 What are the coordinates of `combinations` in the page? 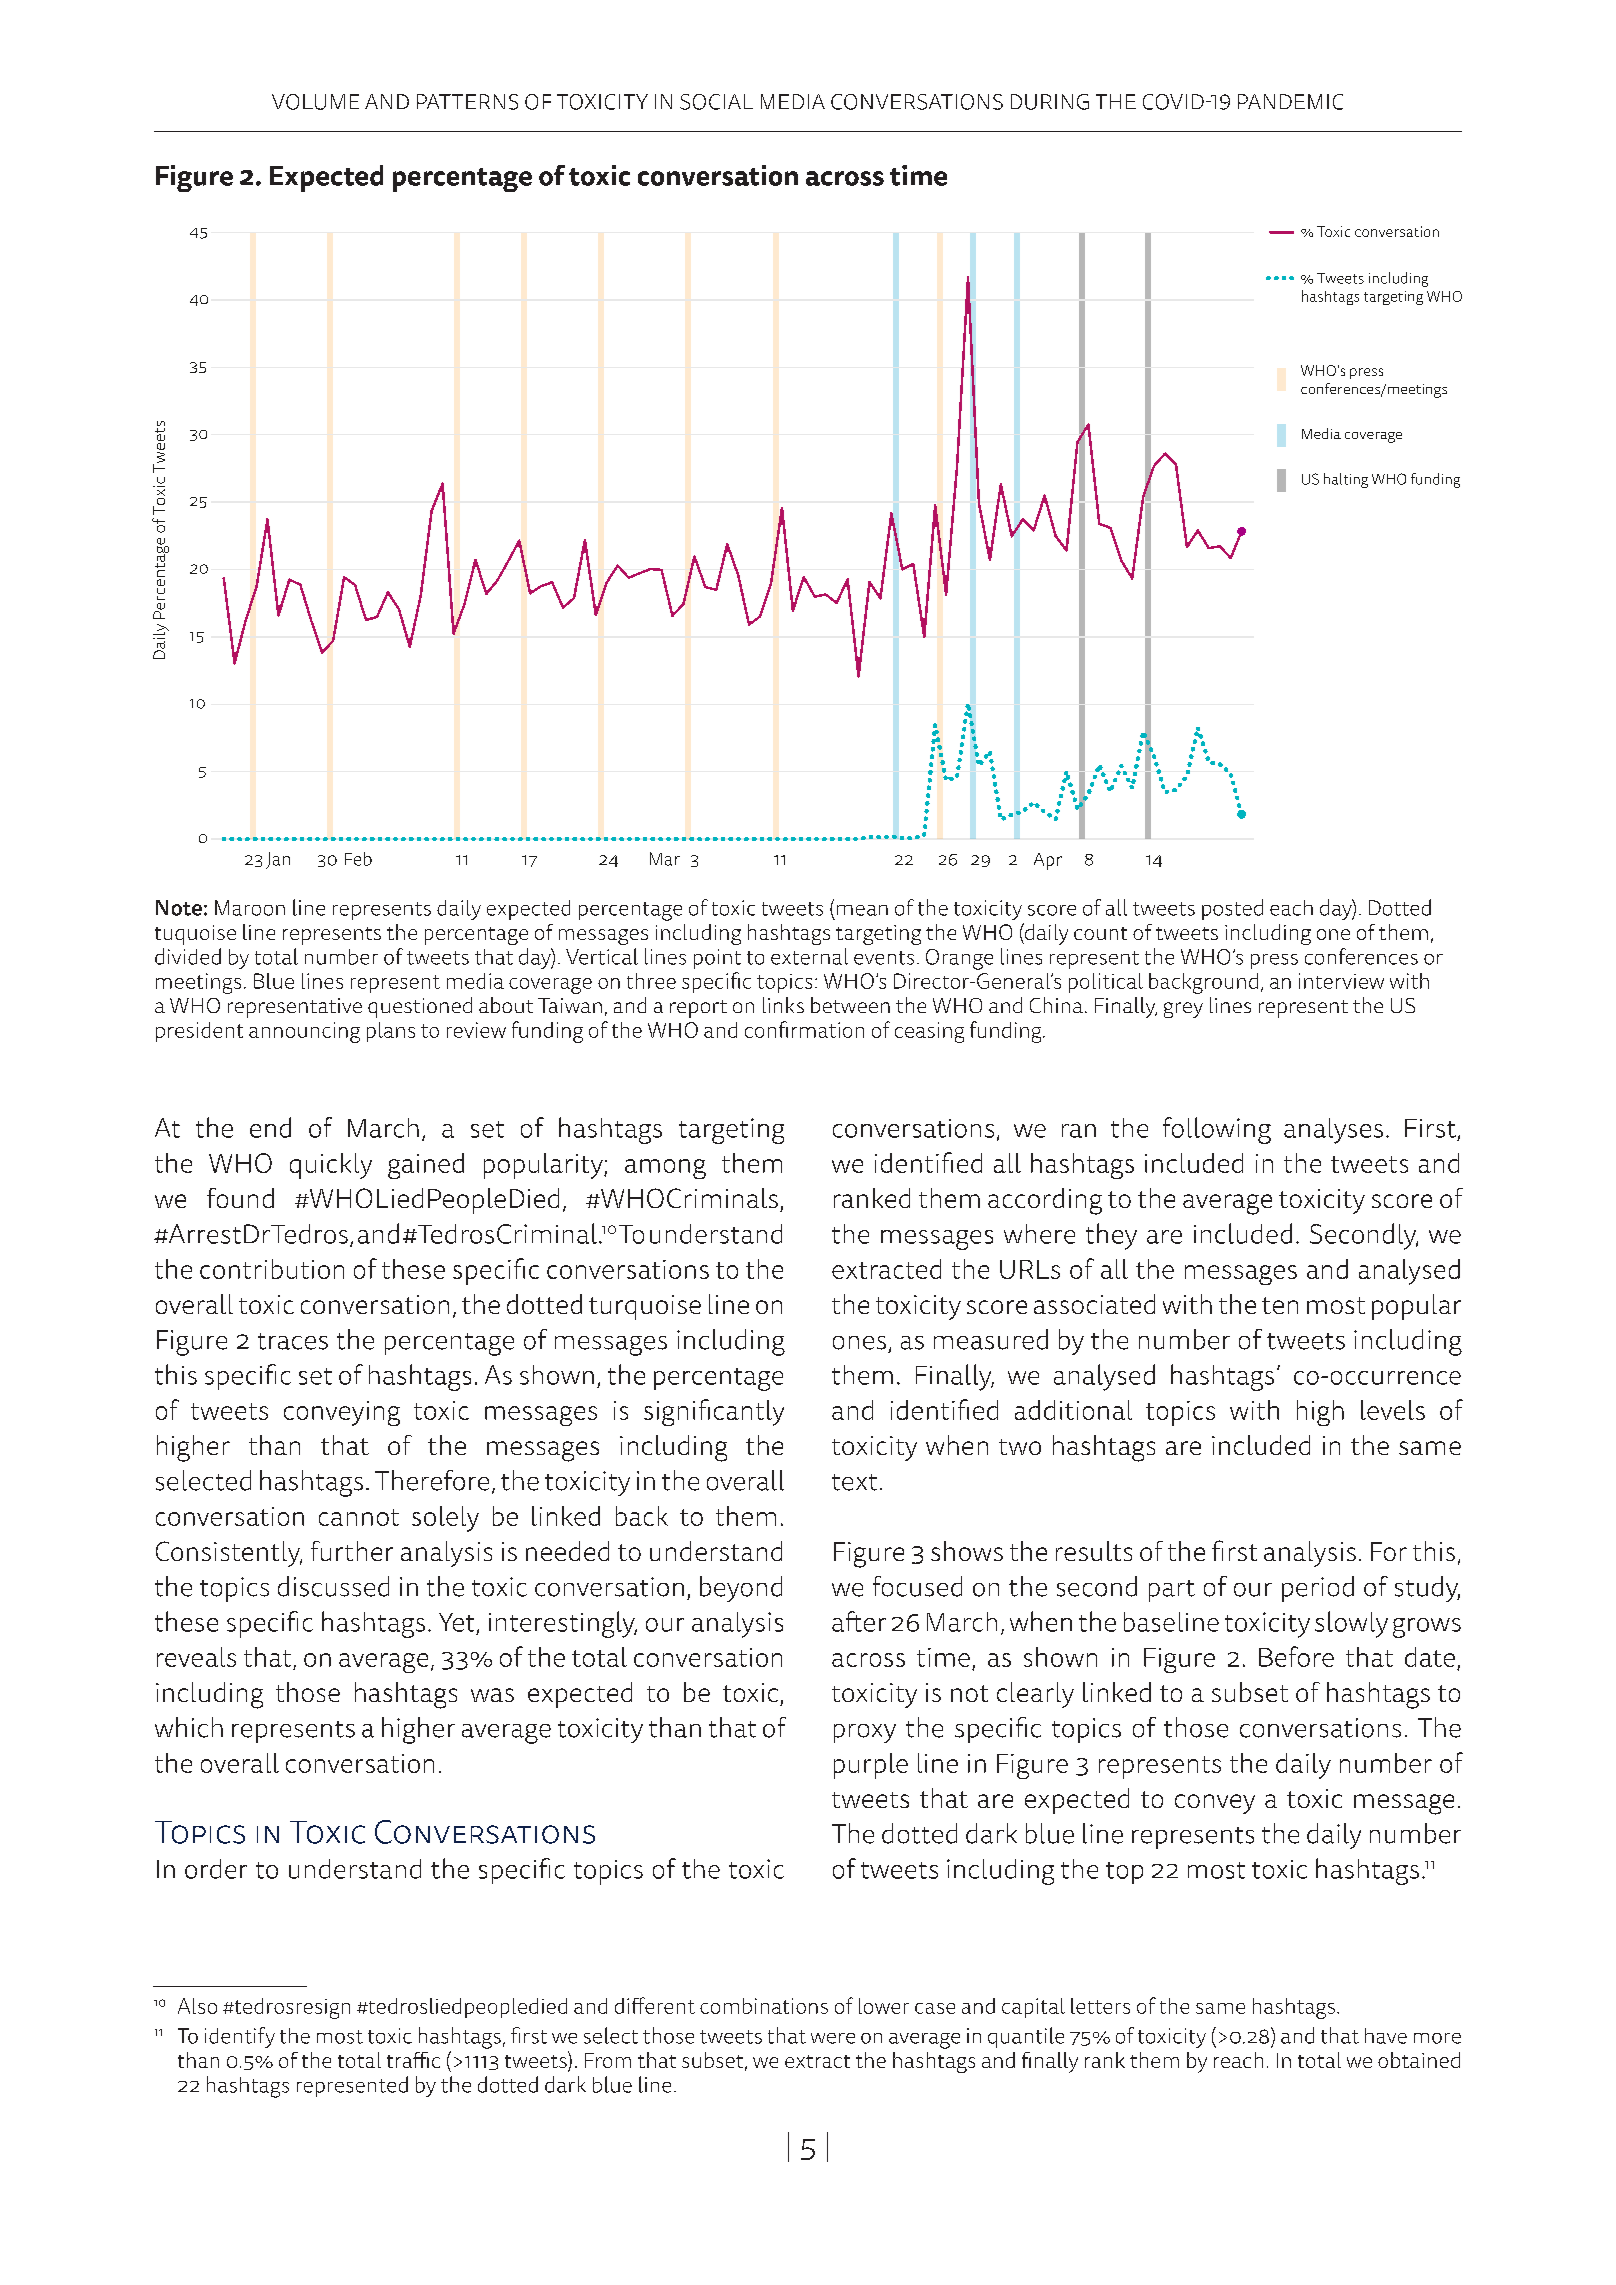 It's located at (764, 2006).
